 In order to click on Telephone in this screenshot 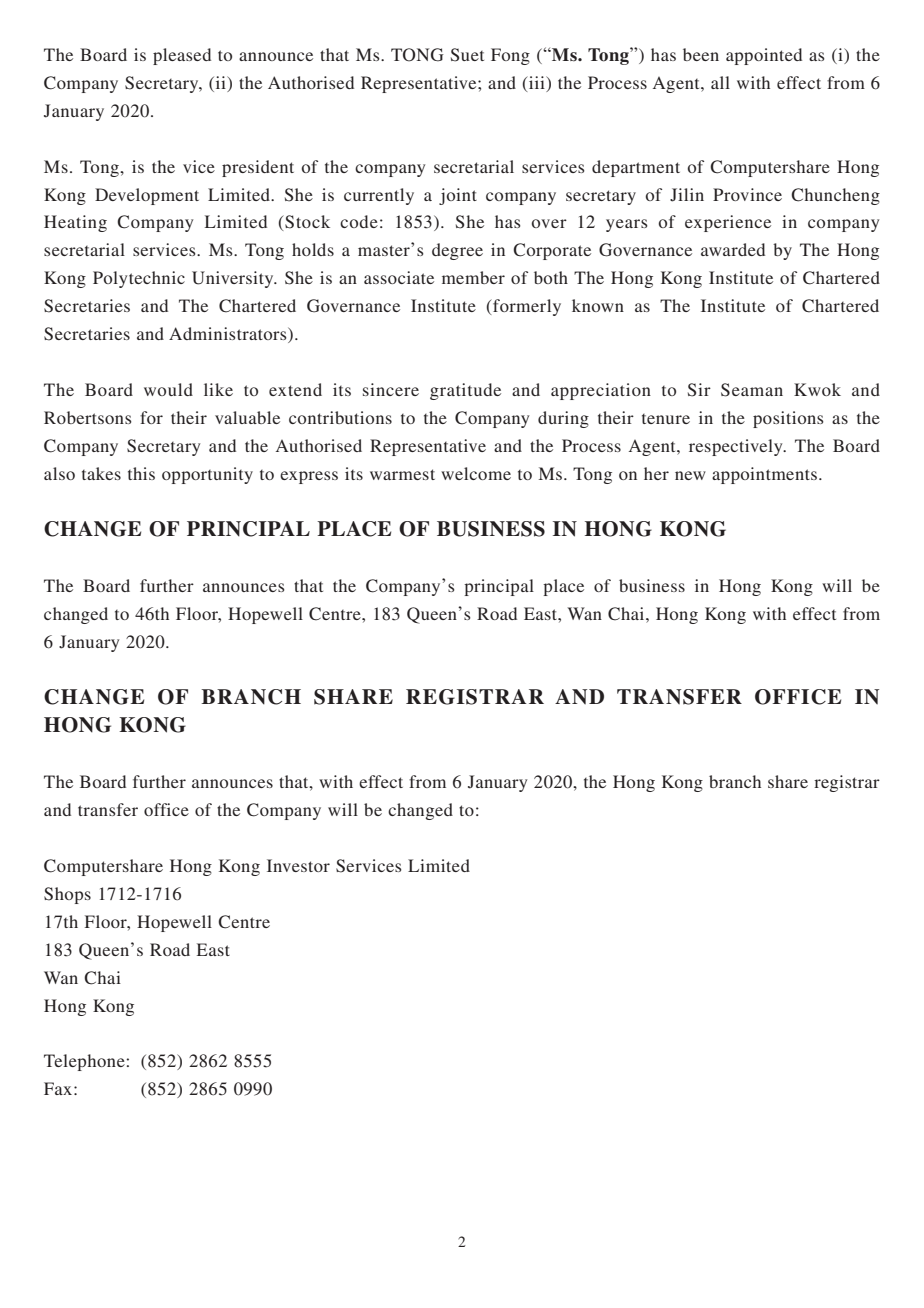, I will do `click(85, 1062)`.
